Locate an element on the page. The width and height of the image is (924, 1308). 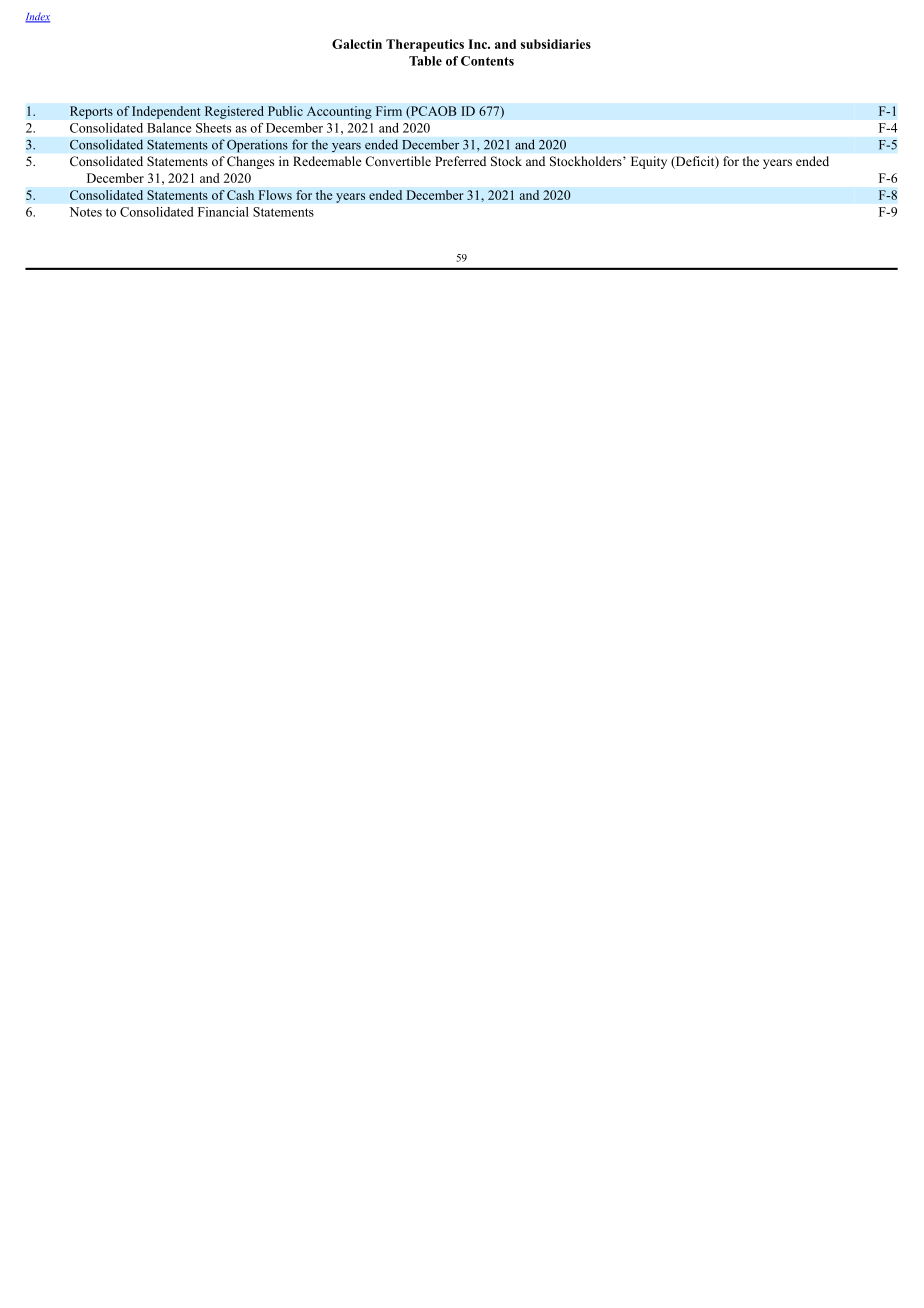
Table is located at coordinates (425, 61).
